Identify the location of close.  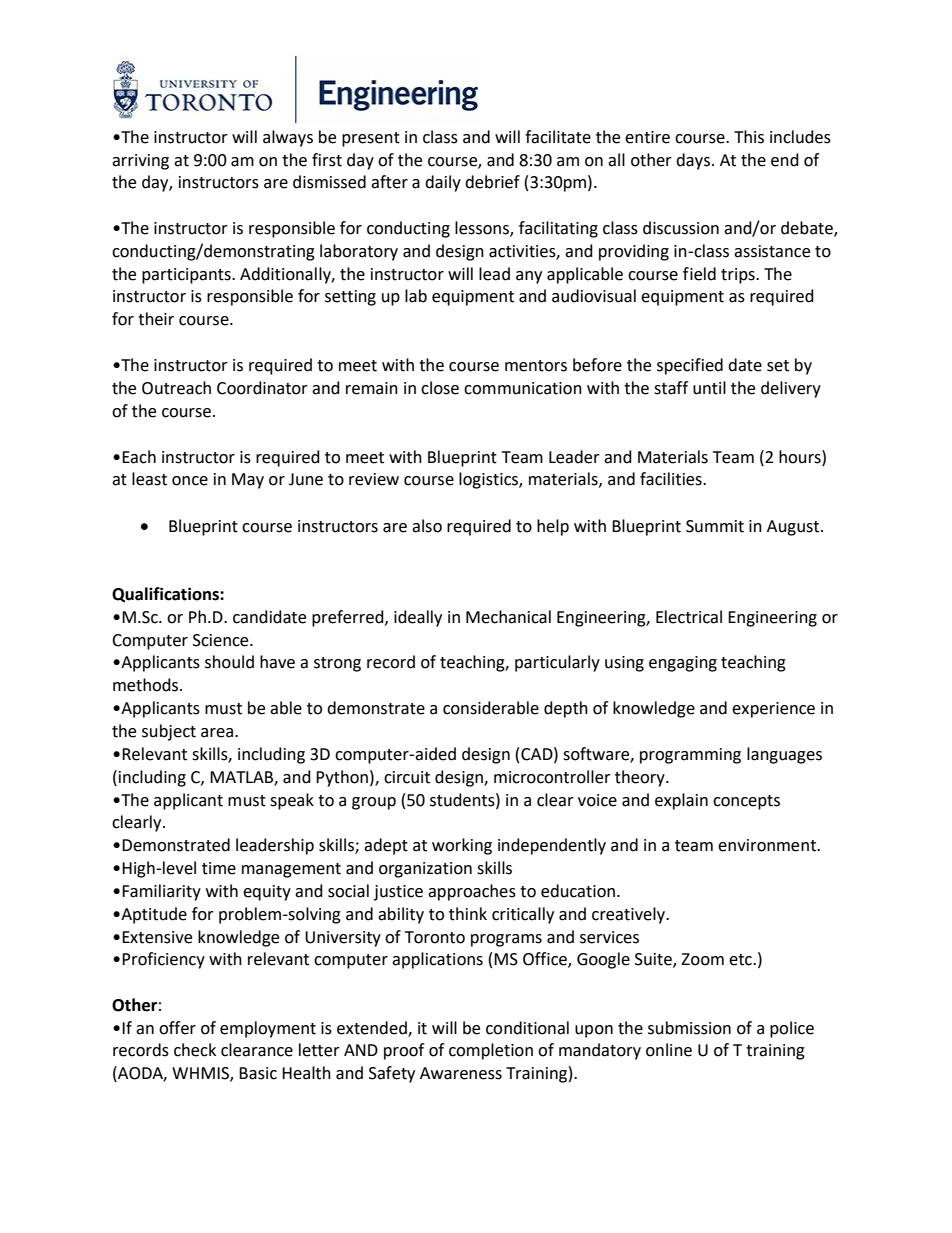
(440, 388).
